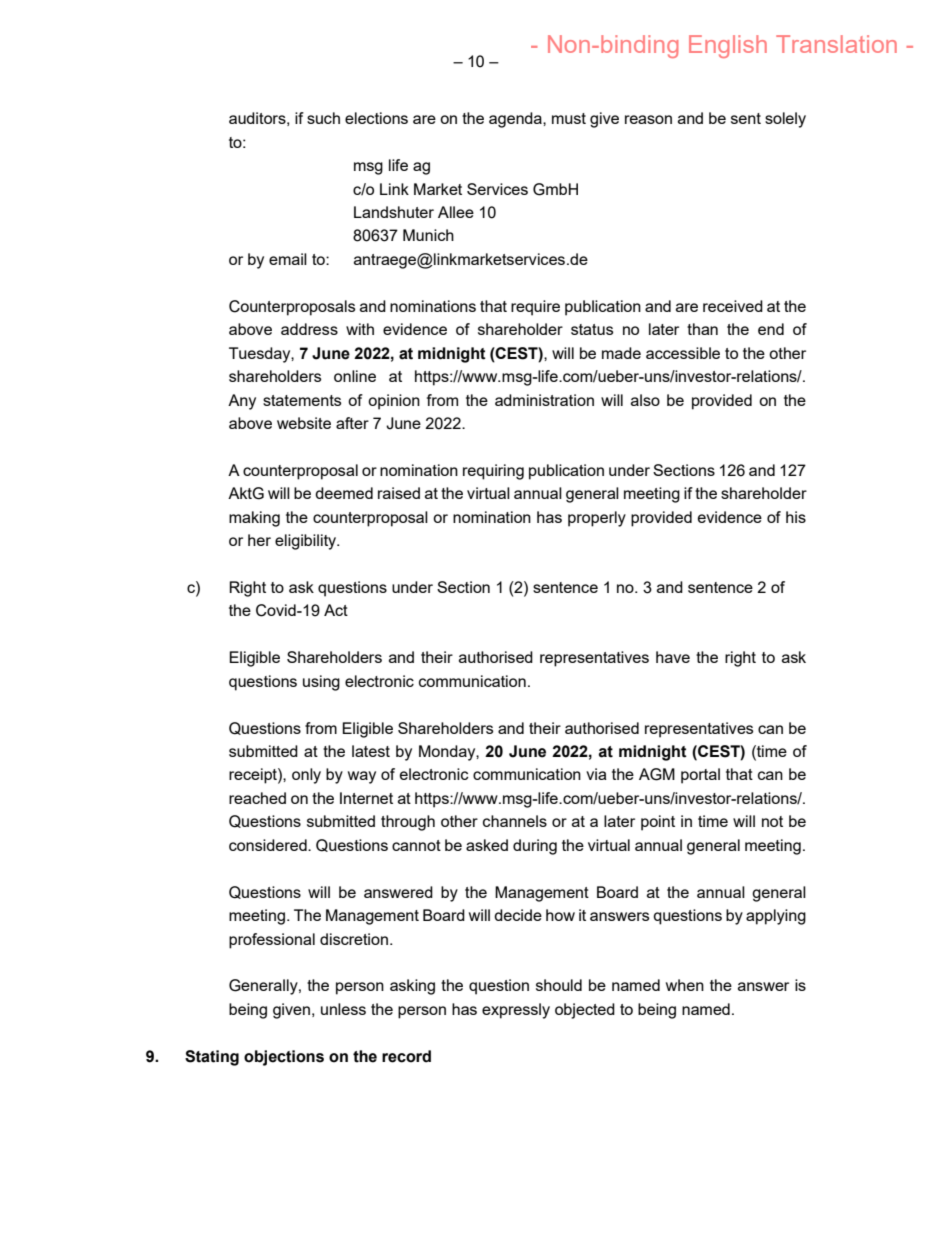  What do you see at coordinates (776, 917) in the image?
I see `applying` at bounding box center [776, 917].
